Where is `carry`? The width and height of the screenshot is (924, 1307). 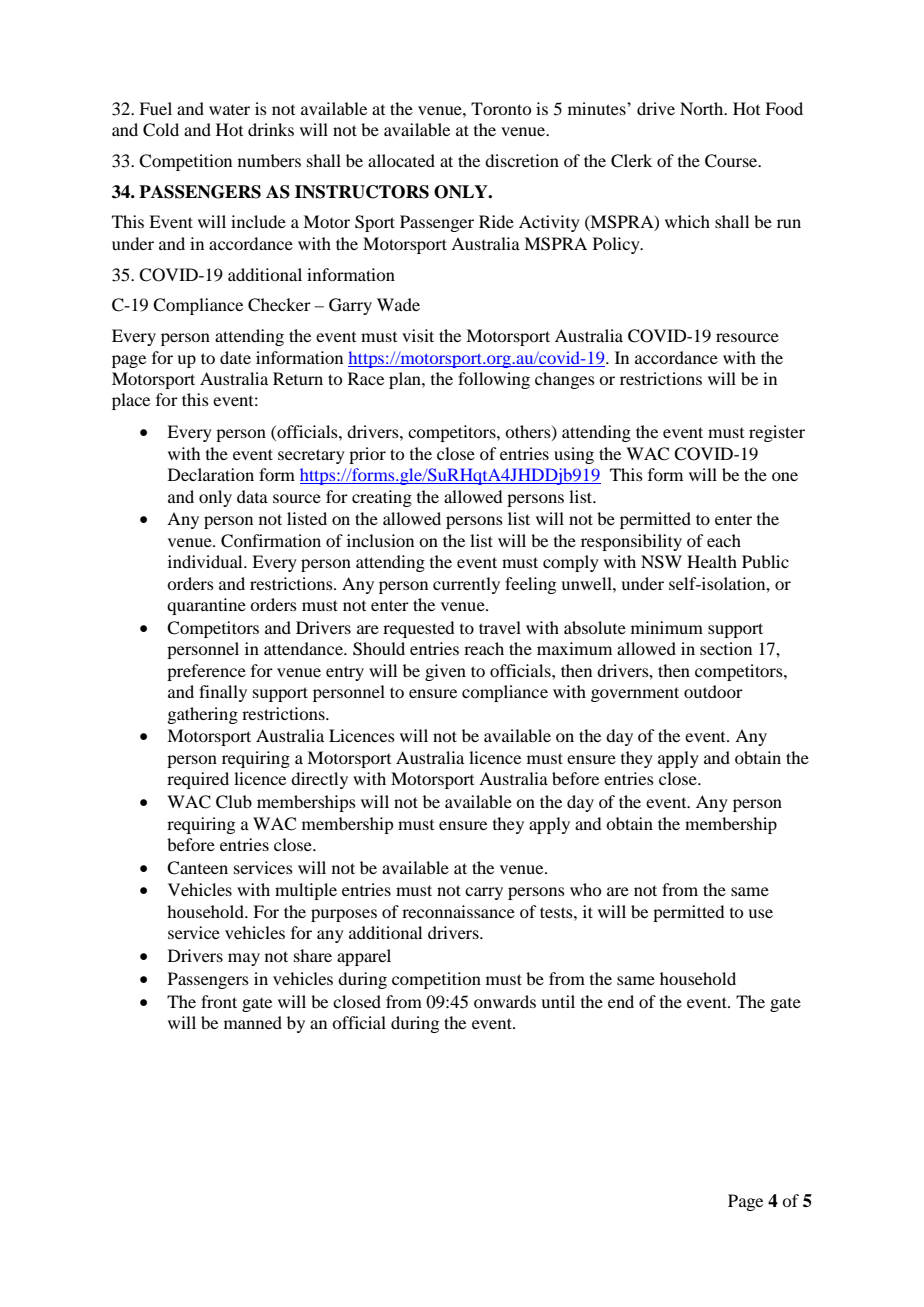 carry is located at coordinates (484, 893).
